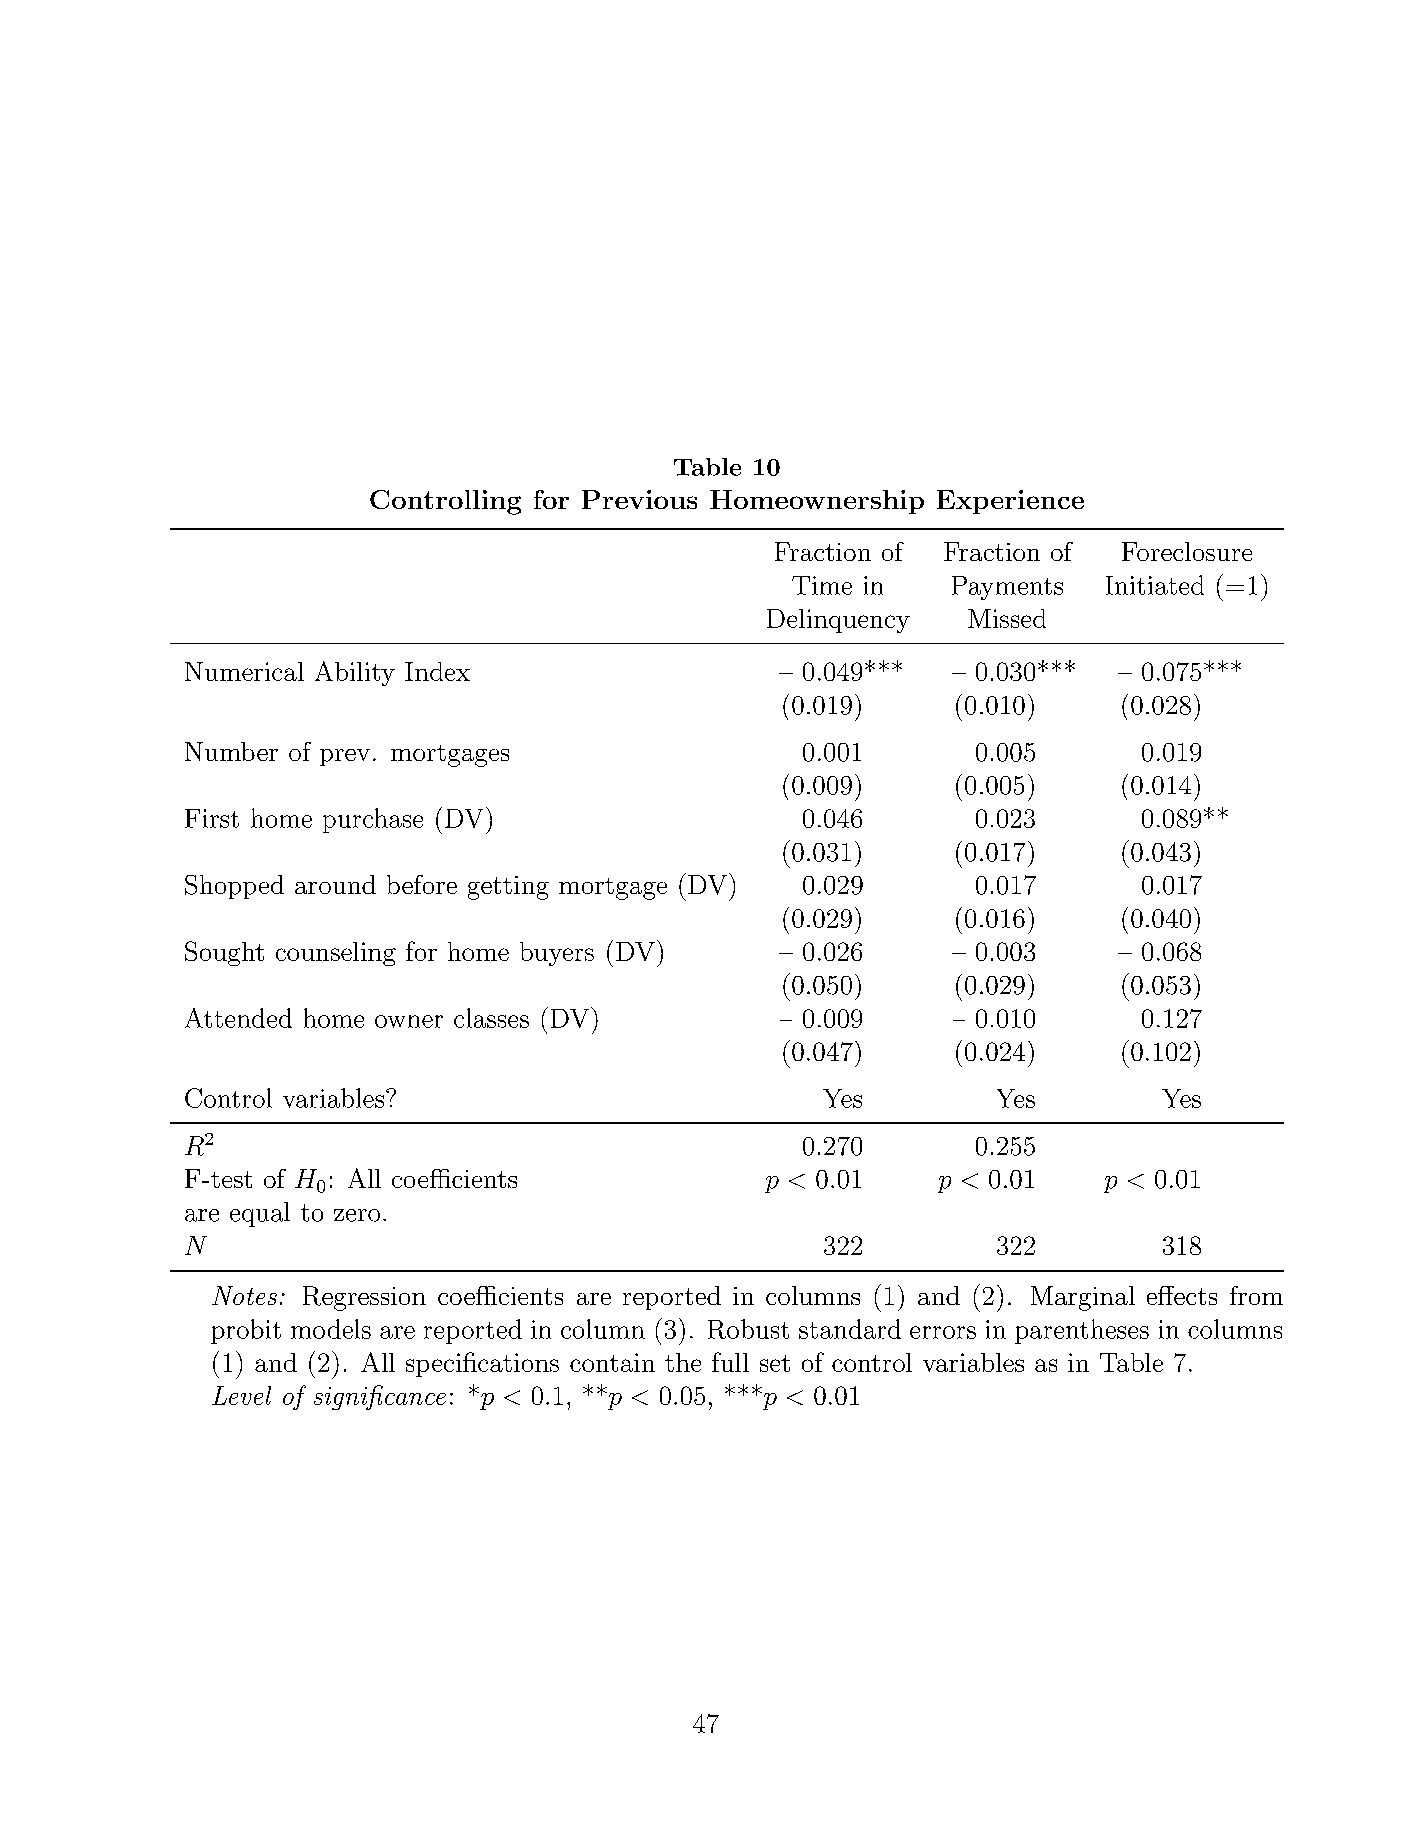  What do you see at coordinates (1082, 1331) in the screenshot?
I see `parentheses` at bounding box center [1082, 1331].
